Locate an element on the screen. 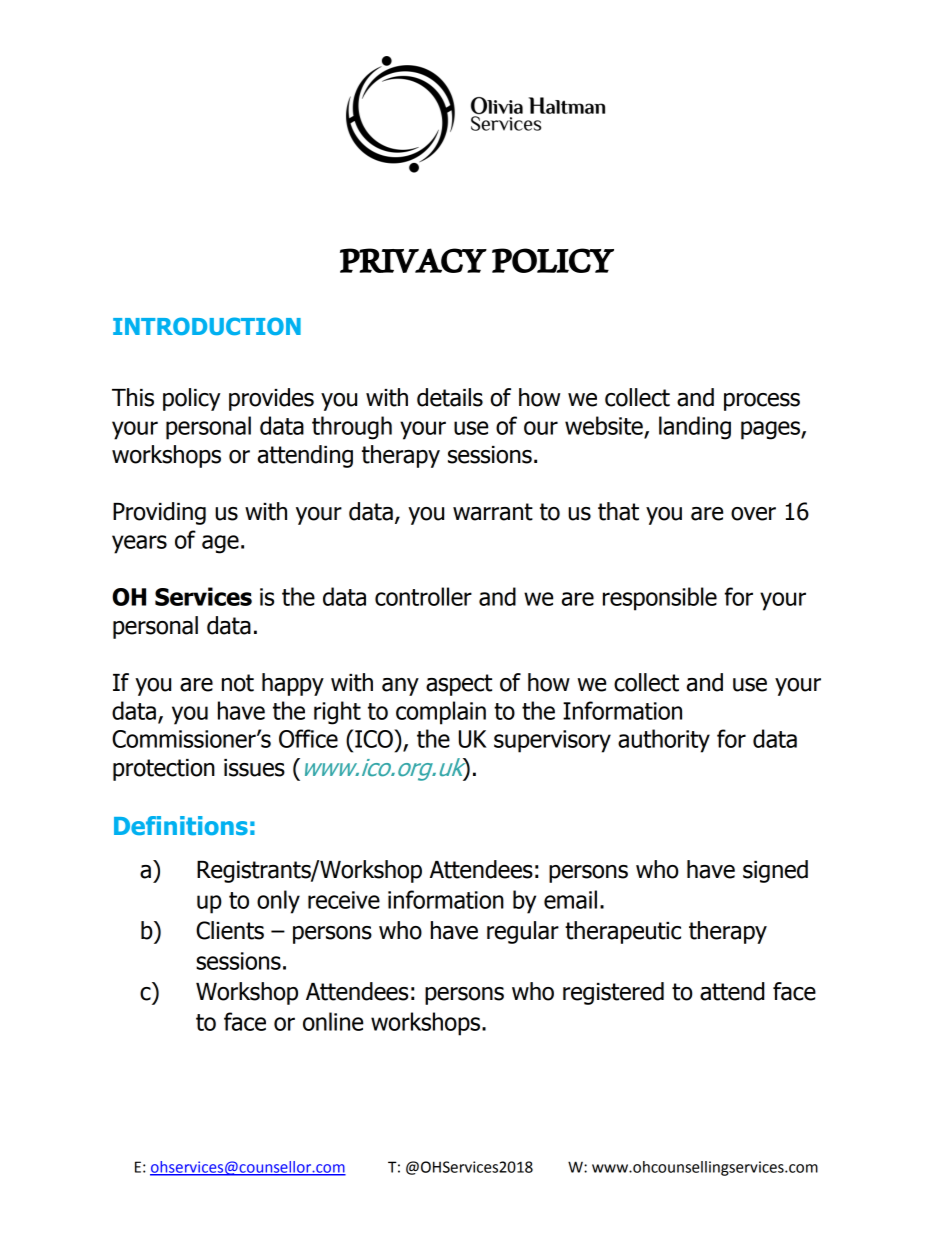  Clients is located at coordinates (230, 930).
